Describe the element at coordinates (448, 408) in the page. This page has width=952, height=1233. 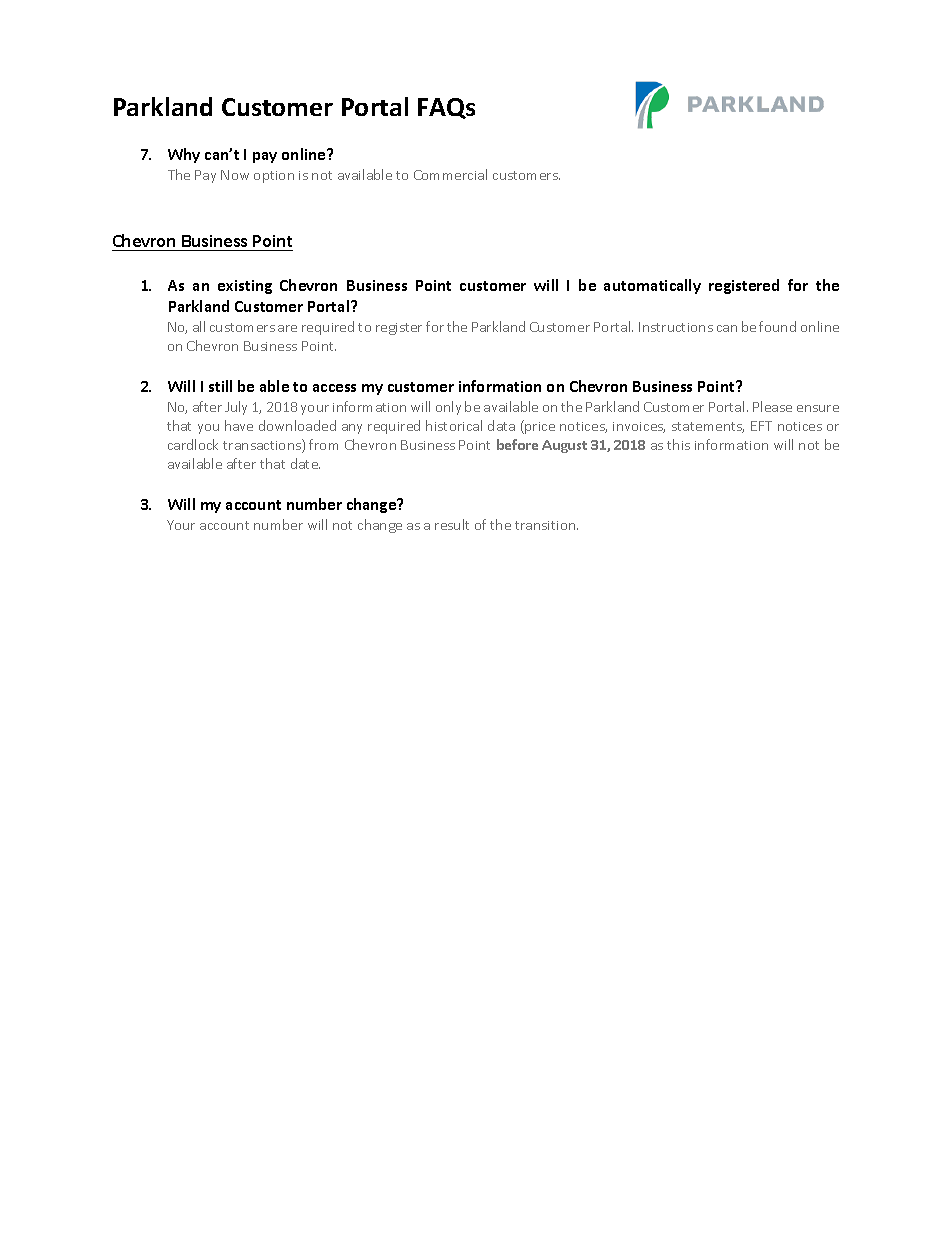
I see `only` at that location.
